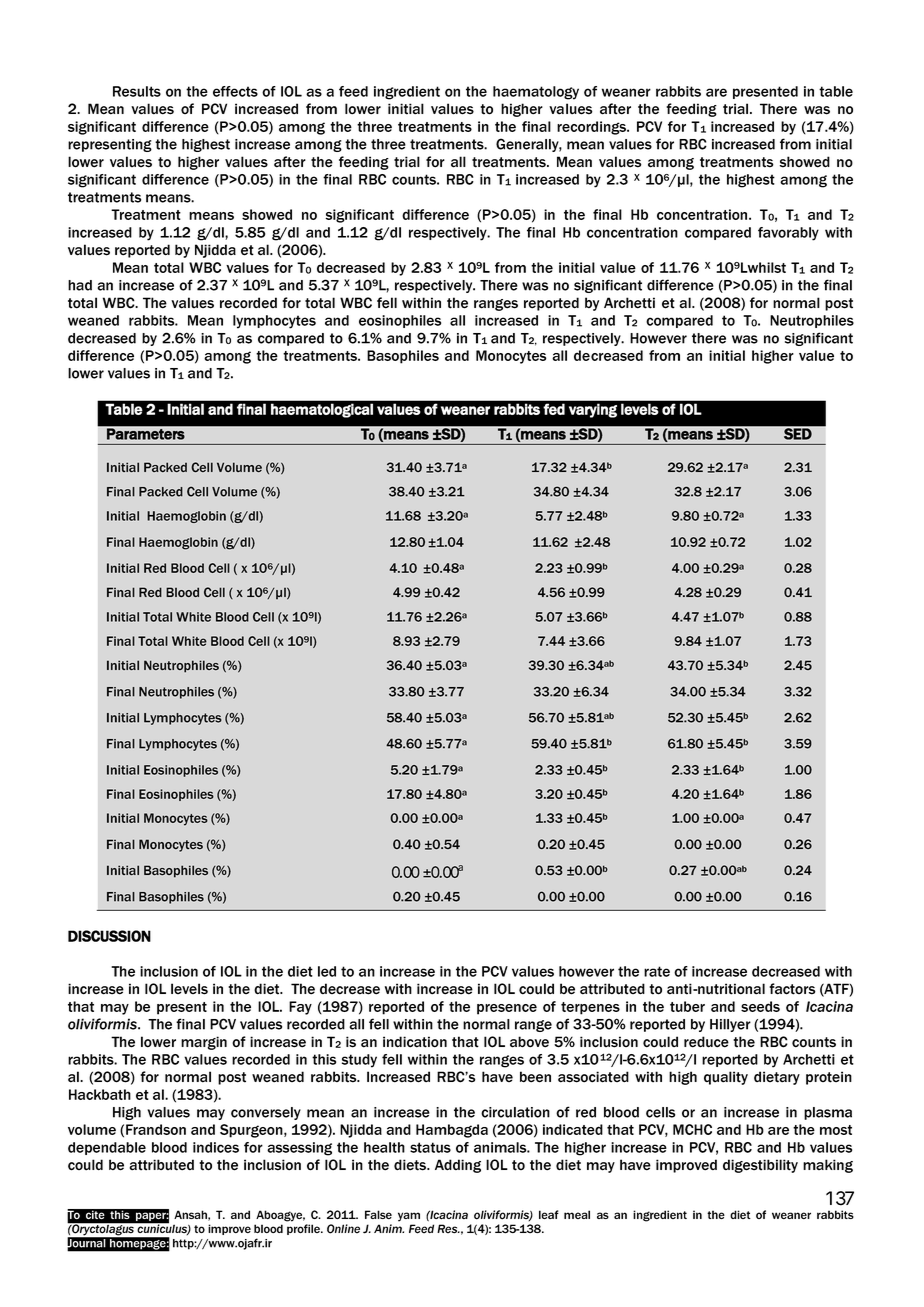 Image resolution: width=924 pixels, height=1307 pixels. Describe the element at coordinates (137, 91) in the page. I see `Results` at that location.
